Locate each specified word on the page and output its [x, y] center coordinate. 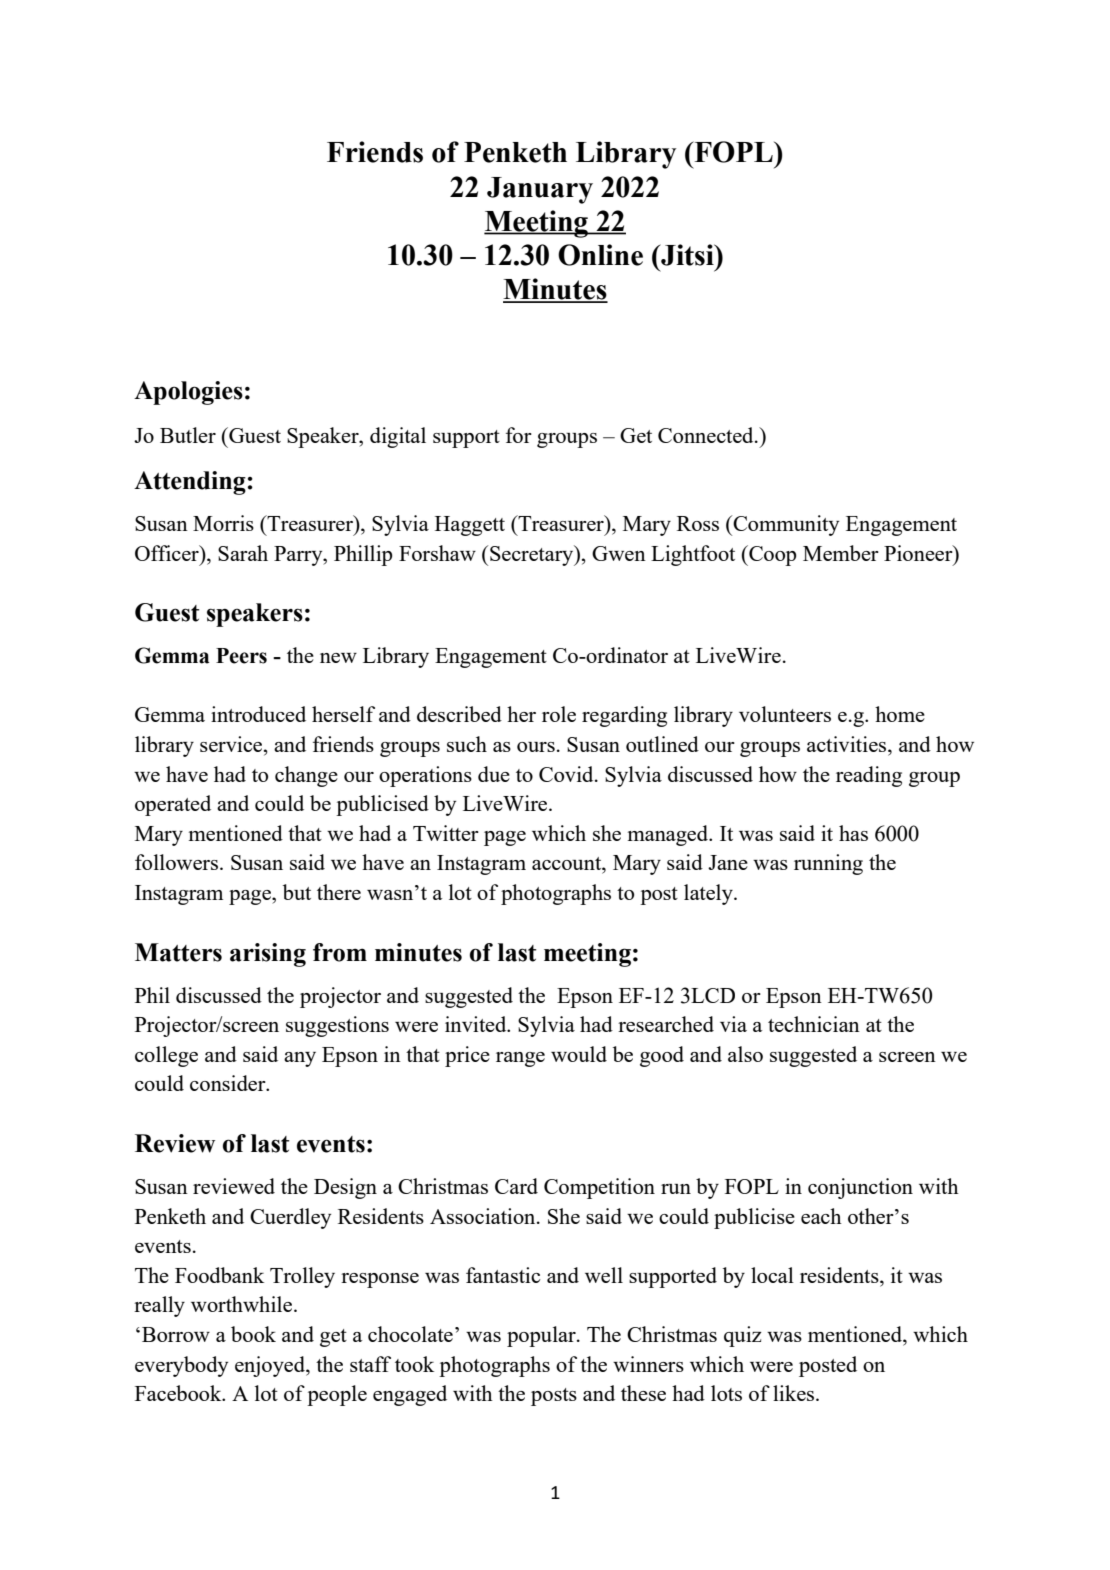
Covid [567, 774]
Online [600, 255]
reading [869, 776]
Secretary [533, 555]
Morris [223, 523]
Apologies [188, 393]
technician [814, 1024]
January [540, 190]
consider [229, 1083]
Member [841, 553]
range [520, 1059]
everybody [181, 1366]
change [306, 776]
